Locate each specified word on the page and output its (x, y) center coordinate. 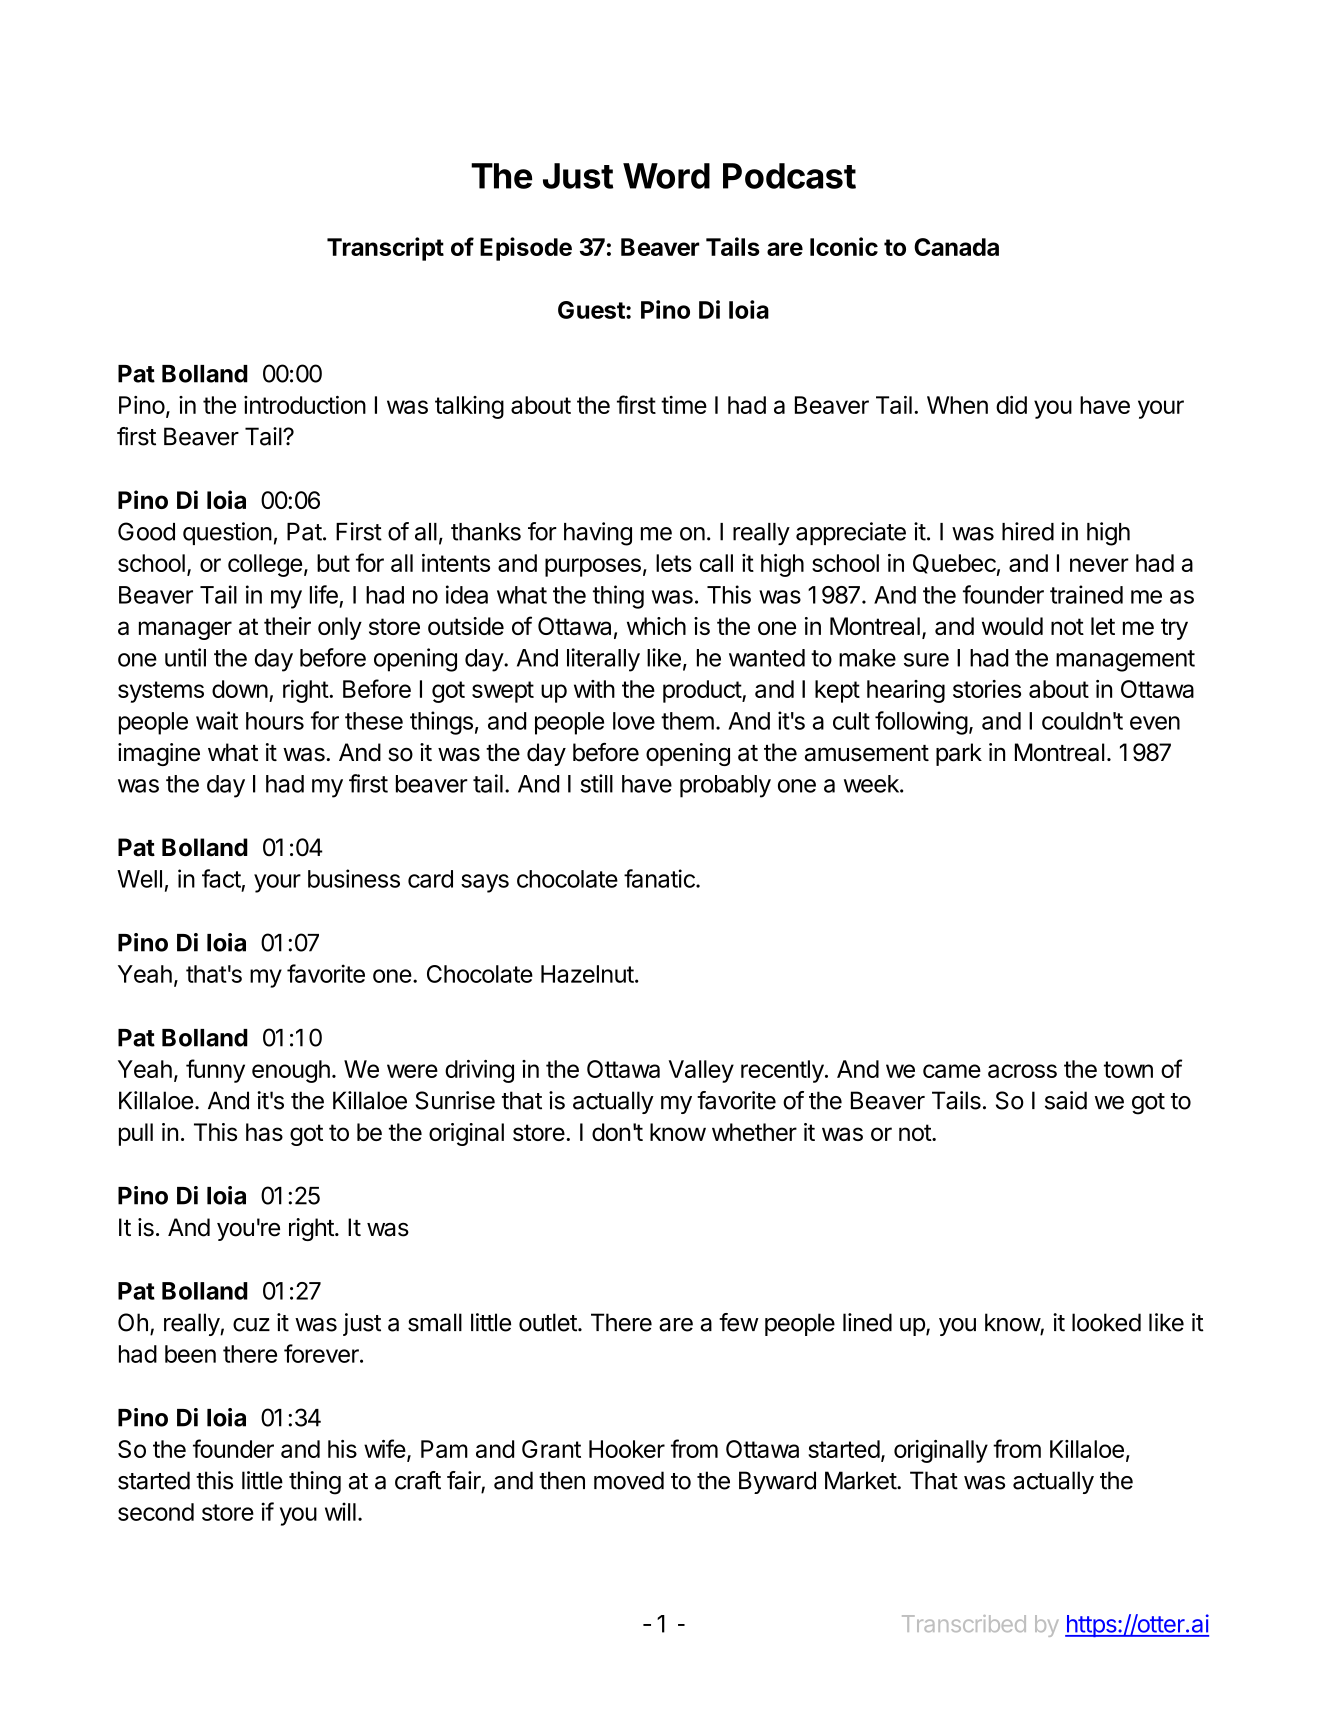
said (1066, 1100)
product (703, 691)
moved (629, 1480)
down (240, 689)
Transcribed (964, 1623)
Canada (956, 247)
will (340, 1511)
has (264, 1132)
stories (987, 689)
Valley (701, 1071)
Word (666, 176)
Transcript (385, 249)
